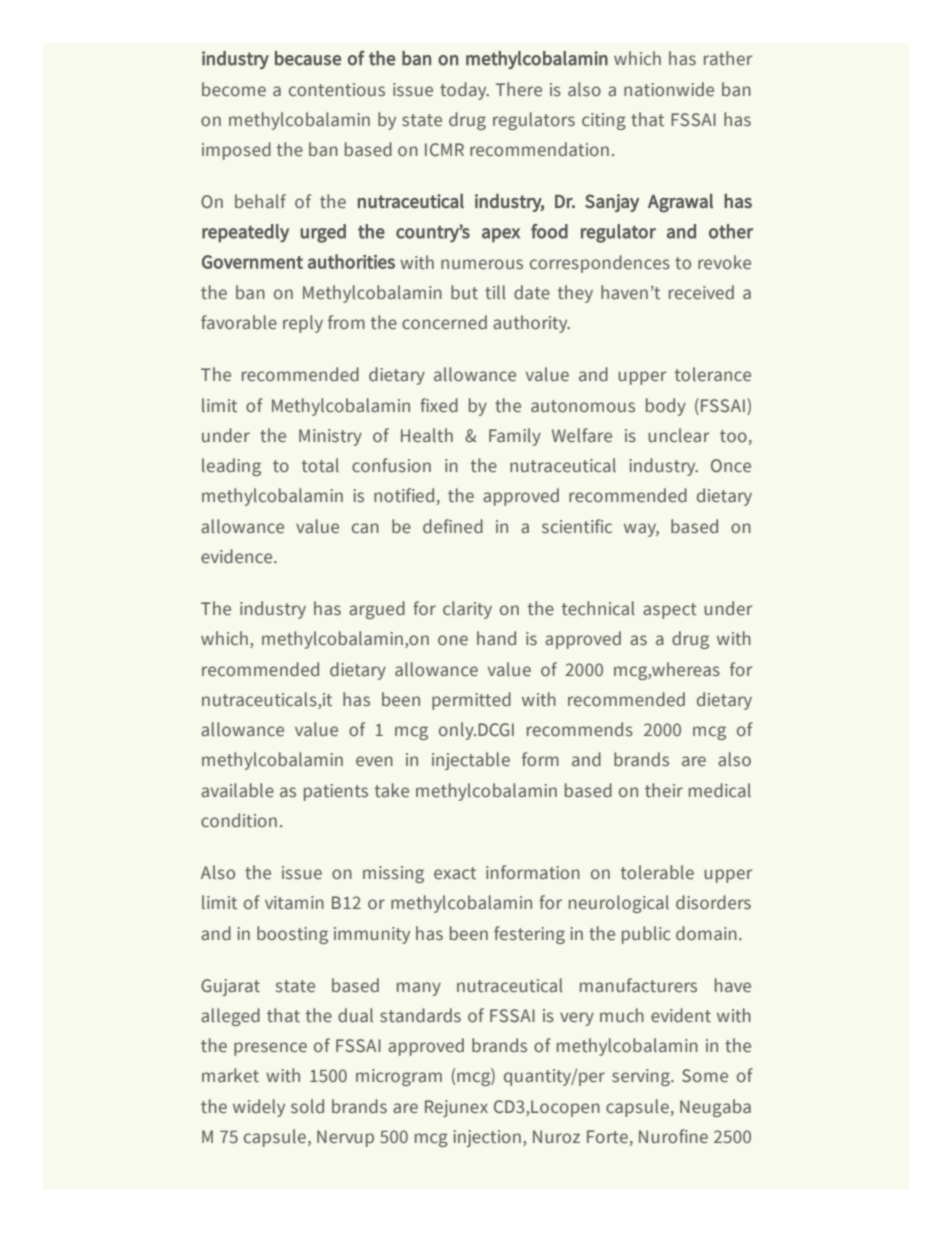 Image resolution: width=952 pixels, height=1233 pixels. What do you see at coordinates (464, 91) in the image?
I see `today` at bounding box center [464, 91].
